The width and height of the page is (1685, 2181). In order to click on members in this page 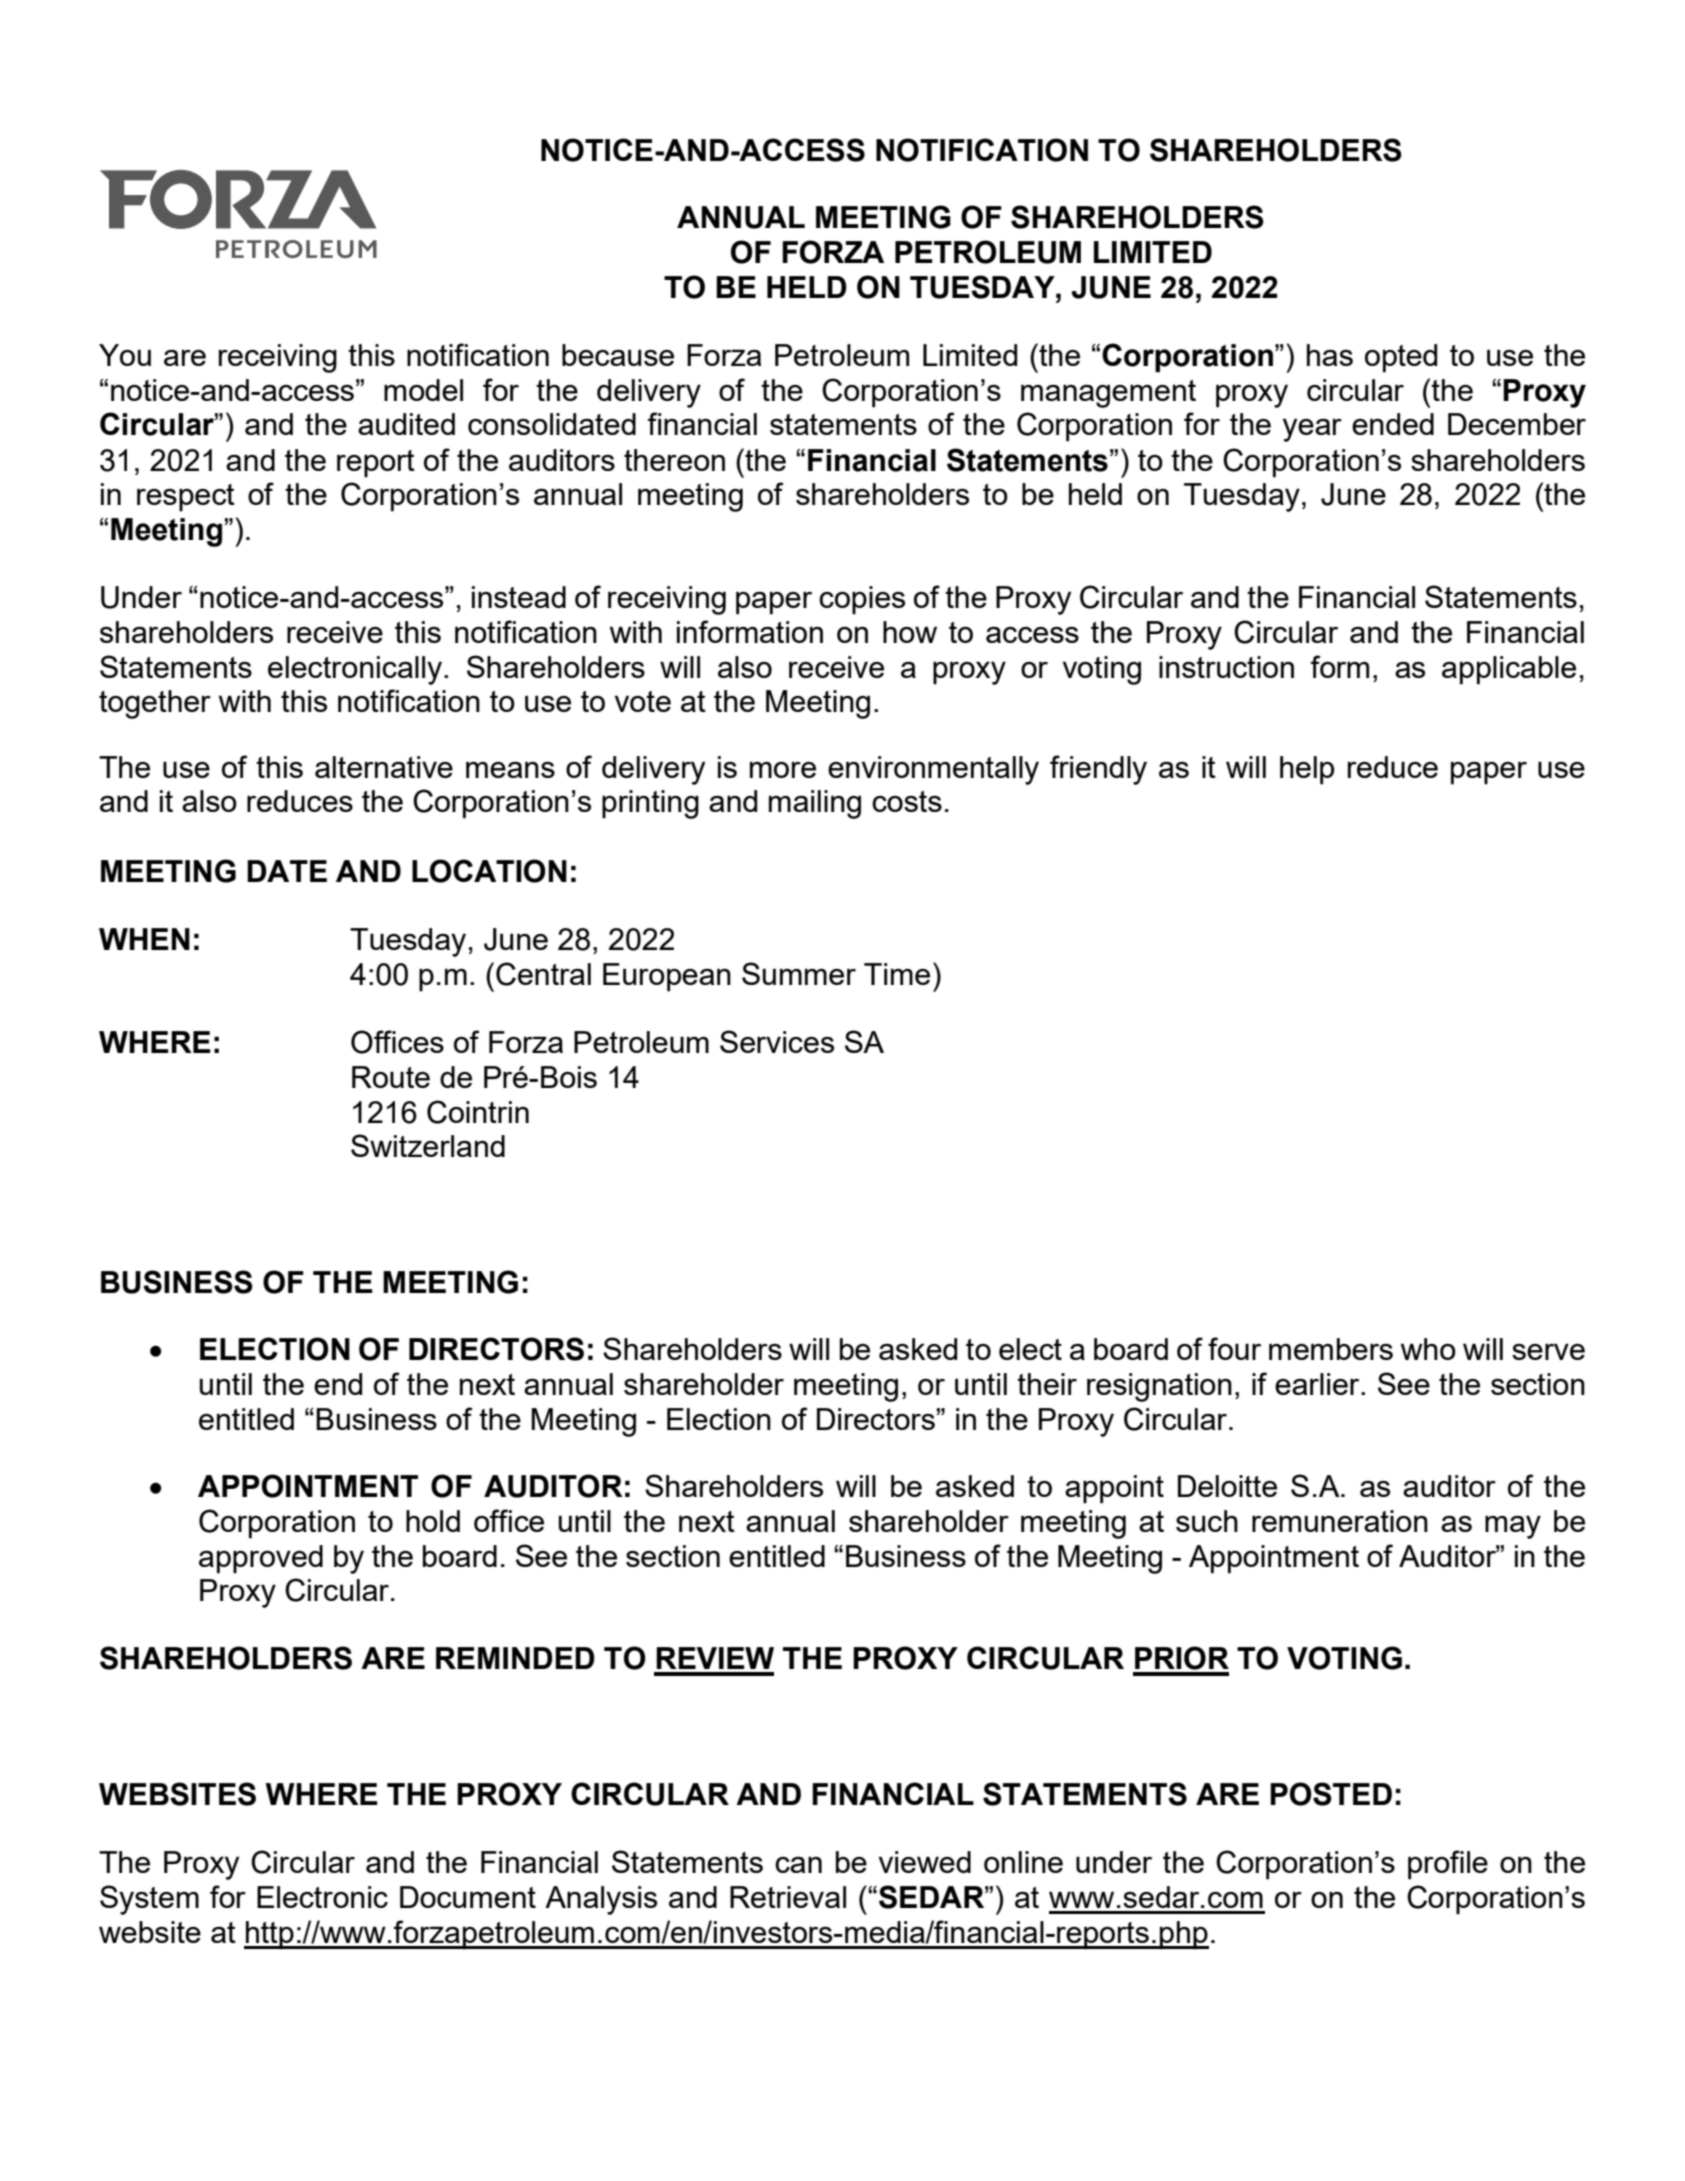, I will do `click(1331, 1349)`.
